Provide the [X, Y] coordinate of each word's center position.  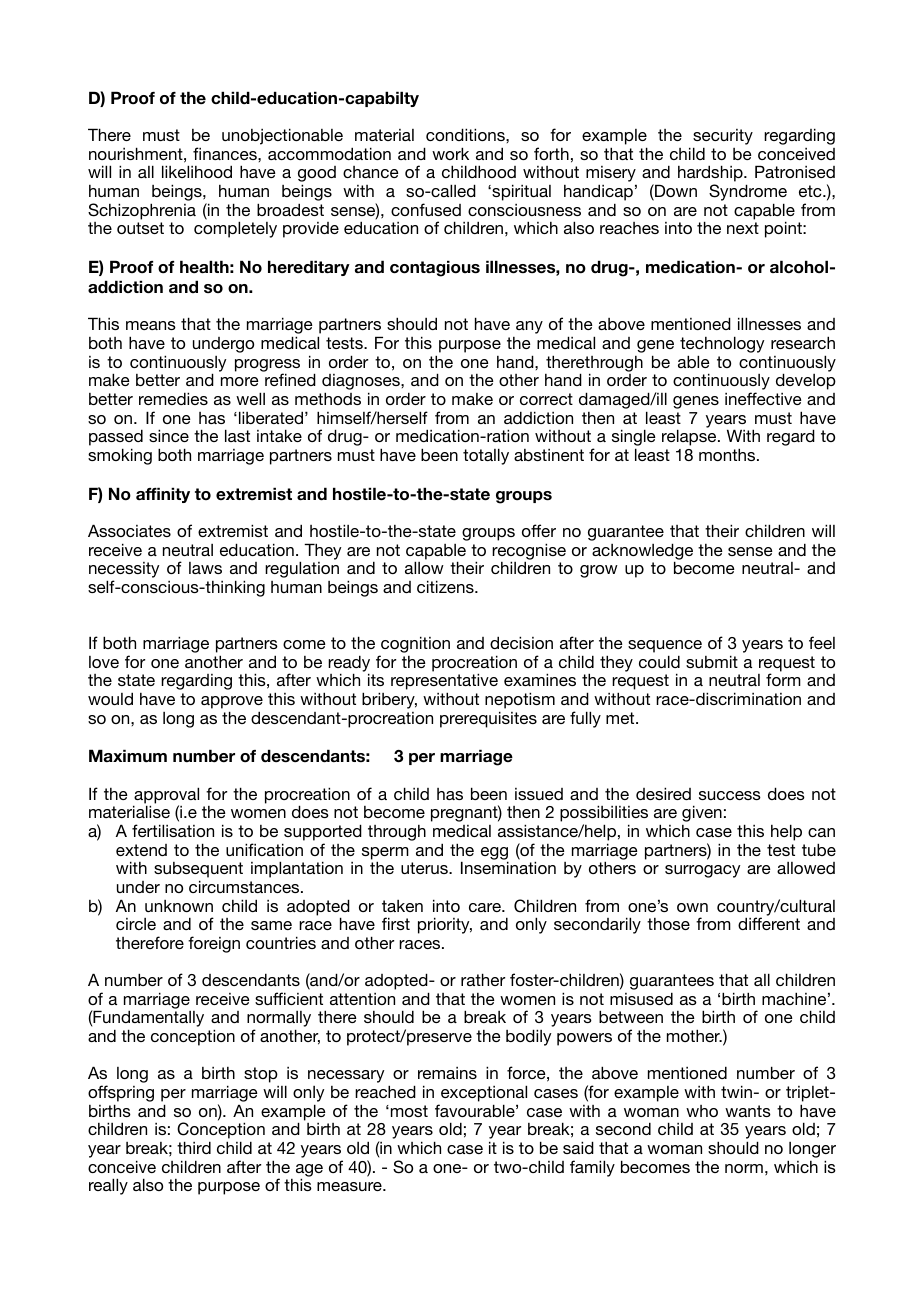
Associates [129, 530]
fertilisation [173, 830]
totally [486, 456]
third [194, 1147]
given [702, 813]
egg [494, 854]
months [728, 454]
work [450, 153]
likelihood [197, 171]
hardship [711, 175]
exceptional [484, 1093]
